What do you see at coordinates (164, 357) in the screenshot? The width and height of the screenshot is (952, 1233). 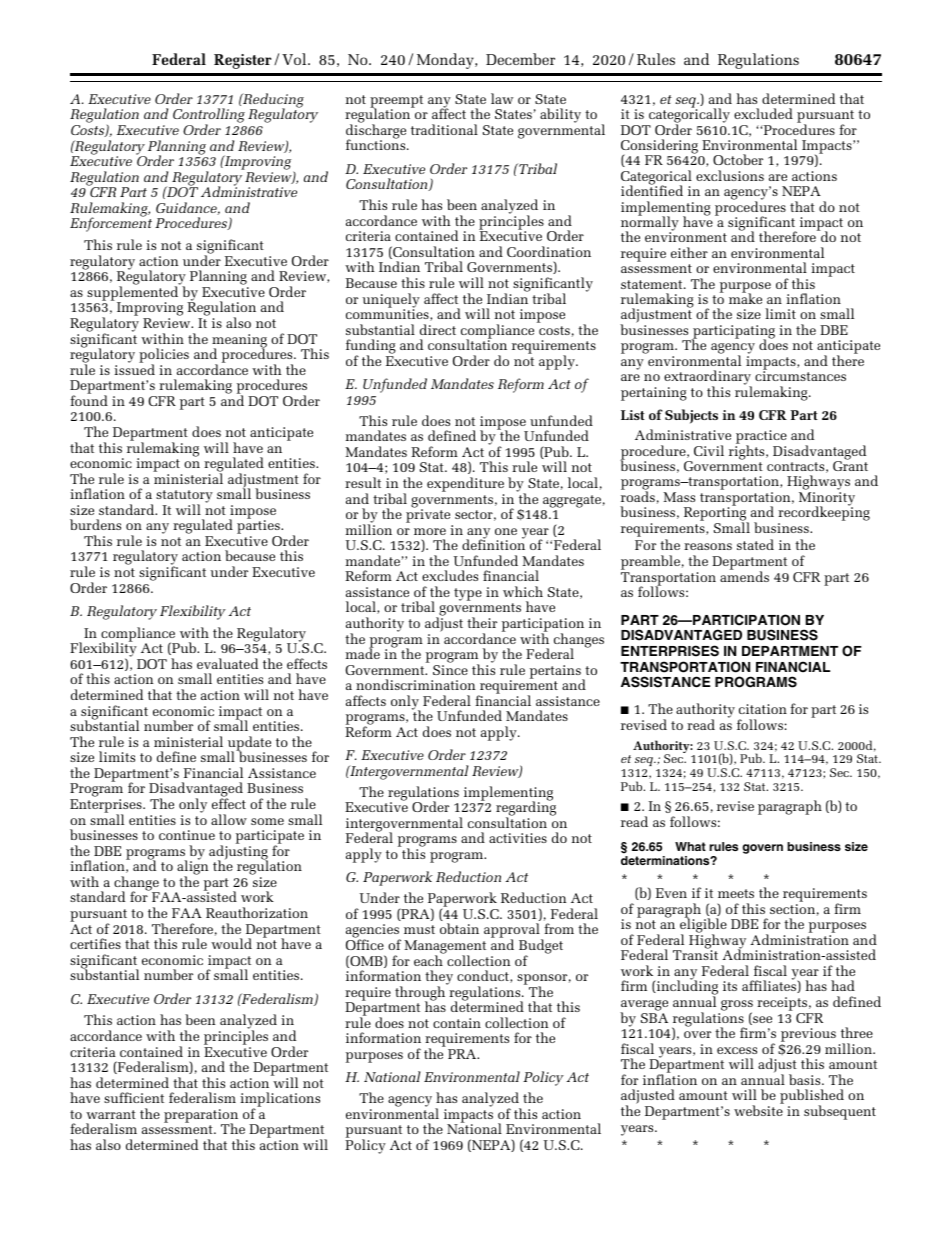 I see `policies` at bounding box center [164, 357].
